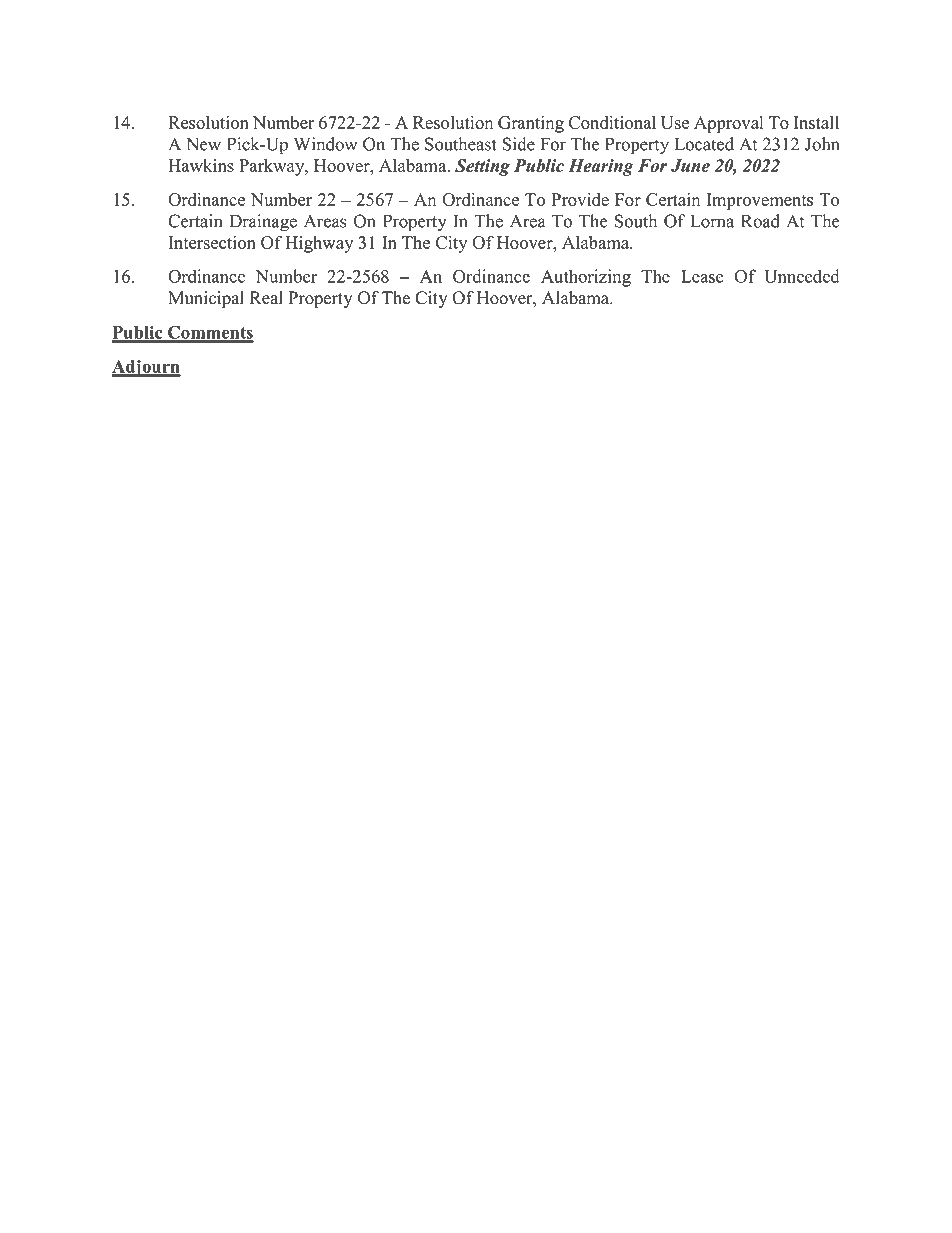 The height and width of the image is (1233, 952). What do you see at coordinates (201, 165) in the image?
I see `Hawkins` at bounding box center [201, 165].
